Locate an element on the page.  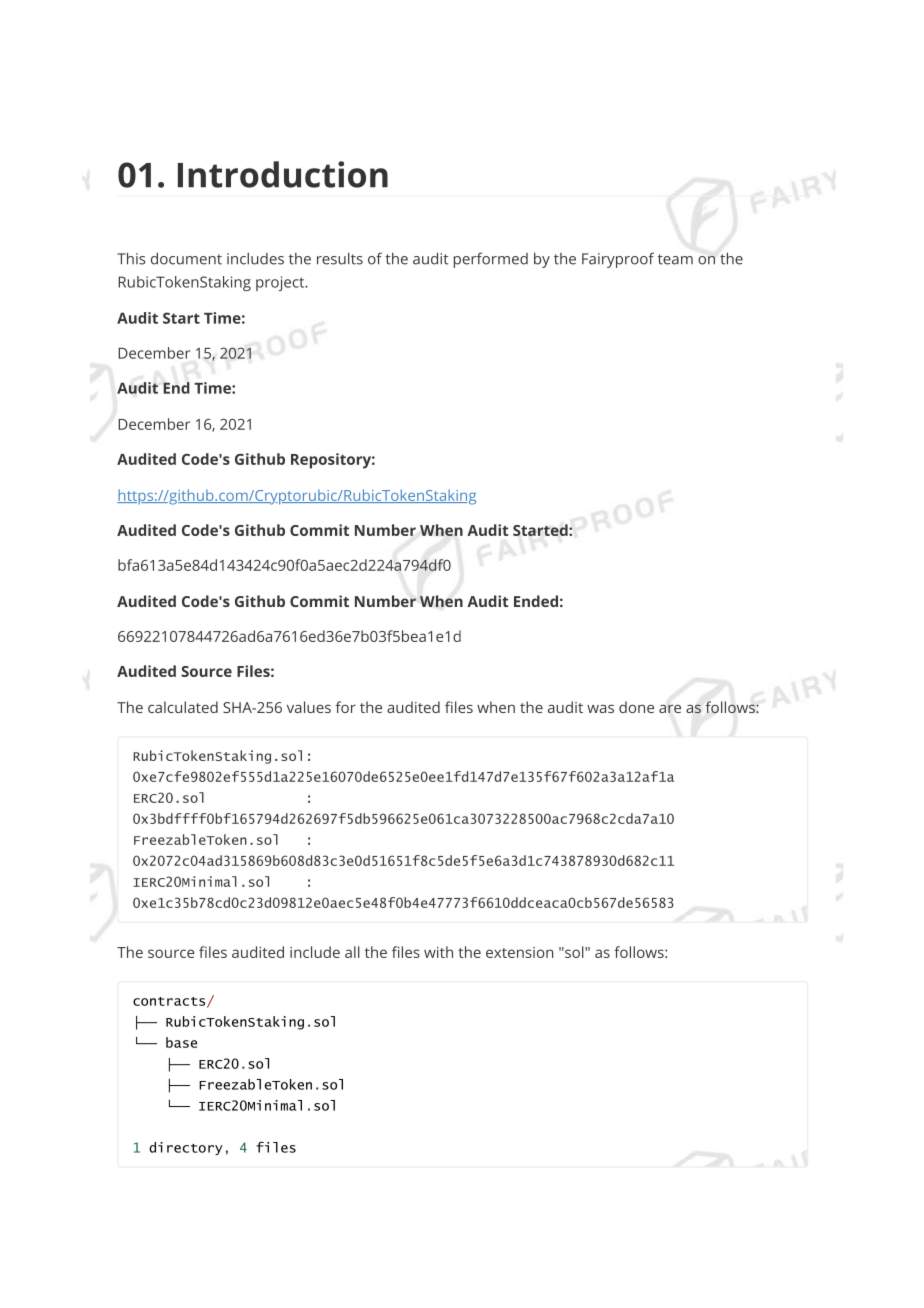
team is located at coordinates (675, 259).
